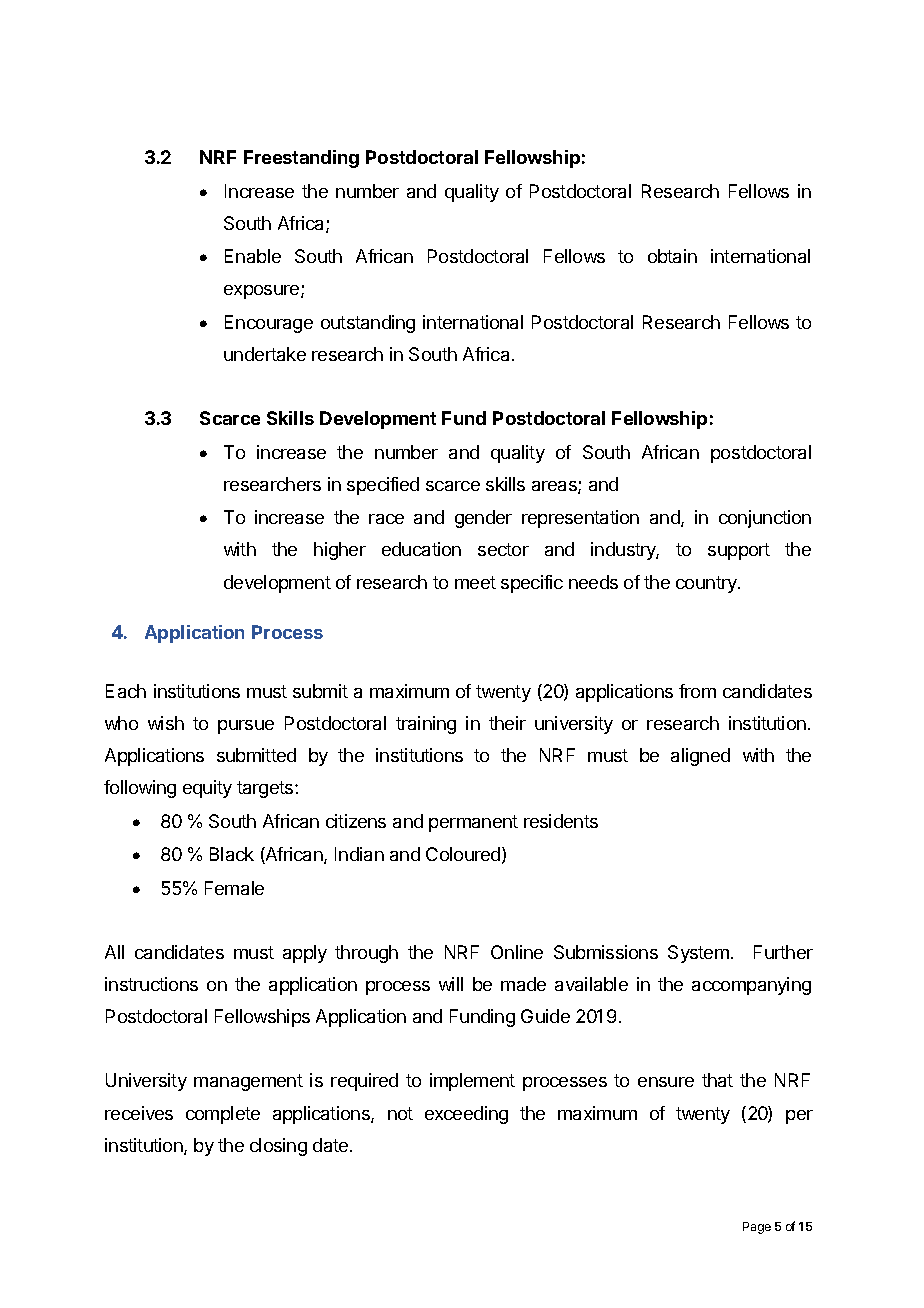  What do you see at coordinates (340, 551) in the page?
I see `higher` at bounding box center [340, 551].
